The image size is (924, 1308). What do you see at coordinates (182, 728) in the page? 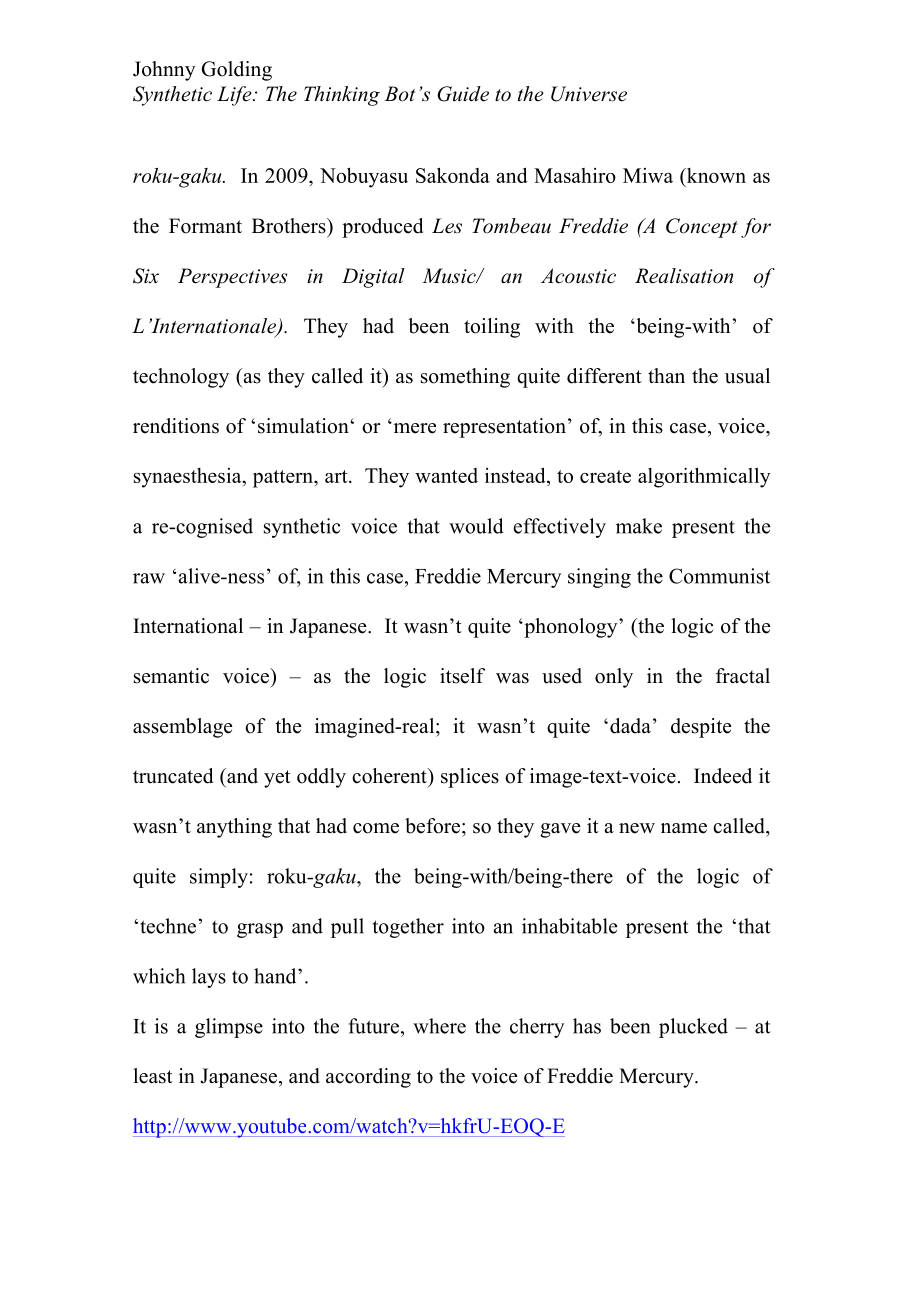
I see `assemblage` at bounding box center [182, 728].
